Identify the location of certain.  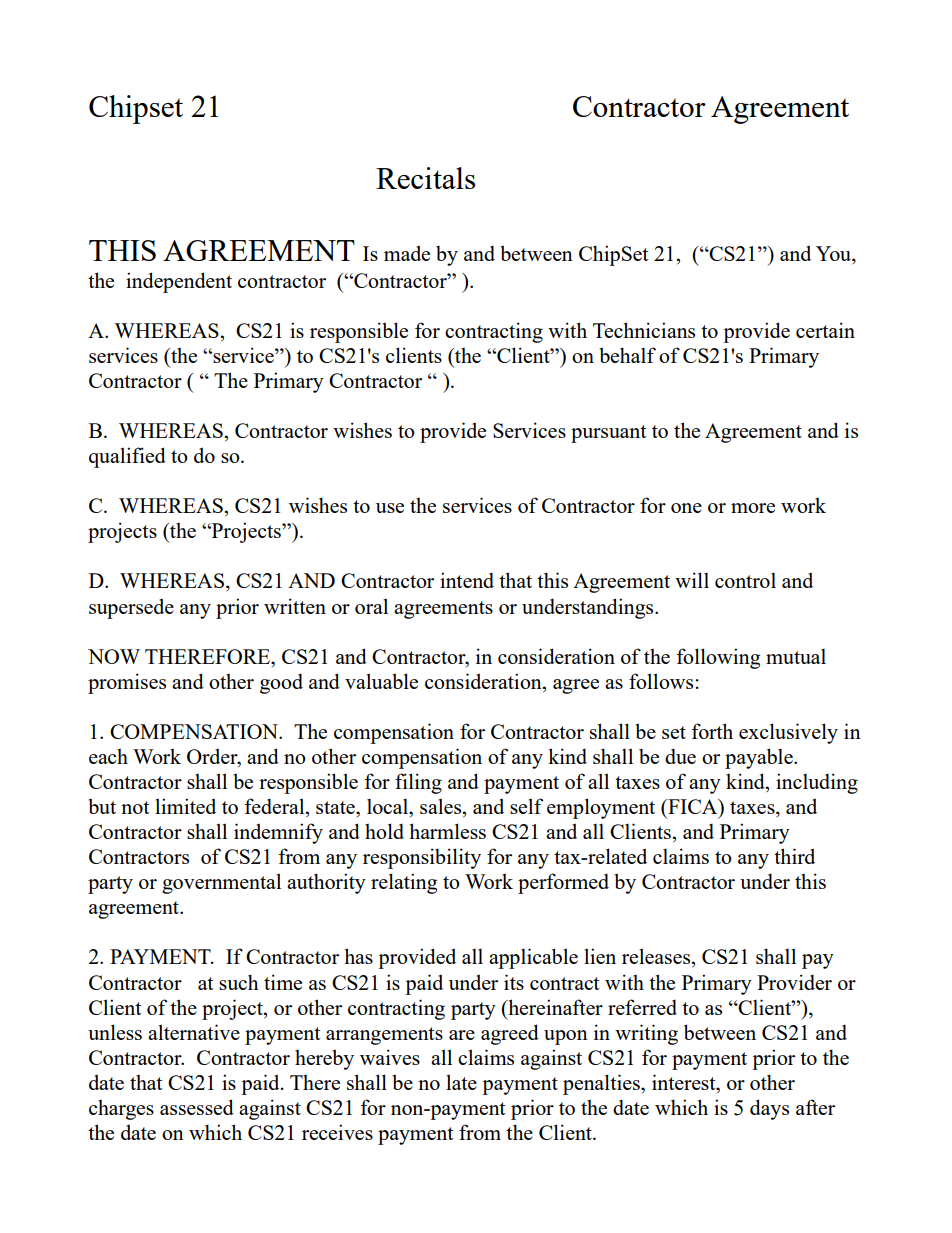
(825, 330).
